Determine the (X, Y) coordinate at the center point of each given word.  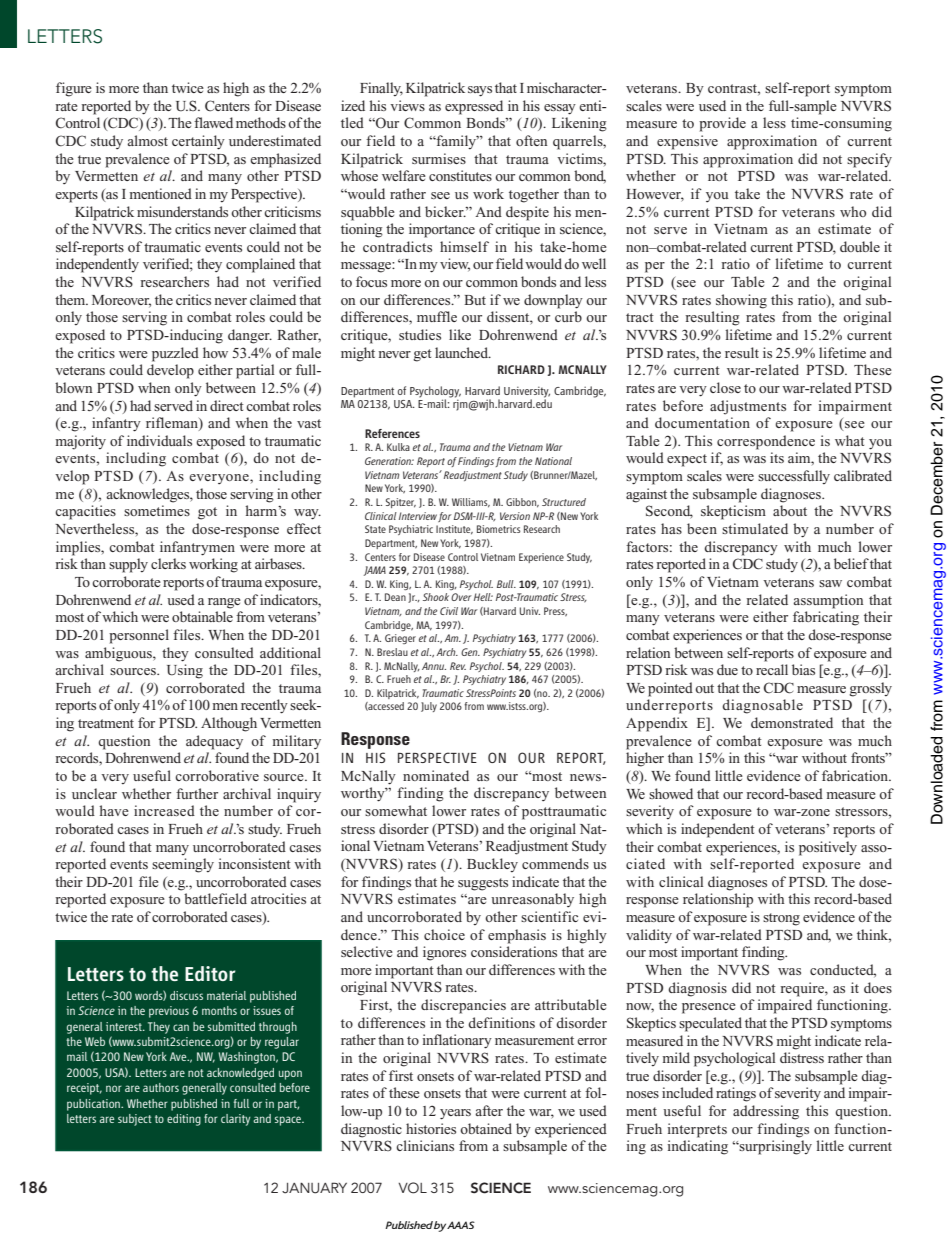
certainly (198, 142)
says (480, 91)
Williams (471, 503)
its (777, 457)
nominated (436, 775)
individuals (159, 440)
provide (722, 124)
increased (164, 810)
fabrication (856, 775)
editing (184, 1120)
